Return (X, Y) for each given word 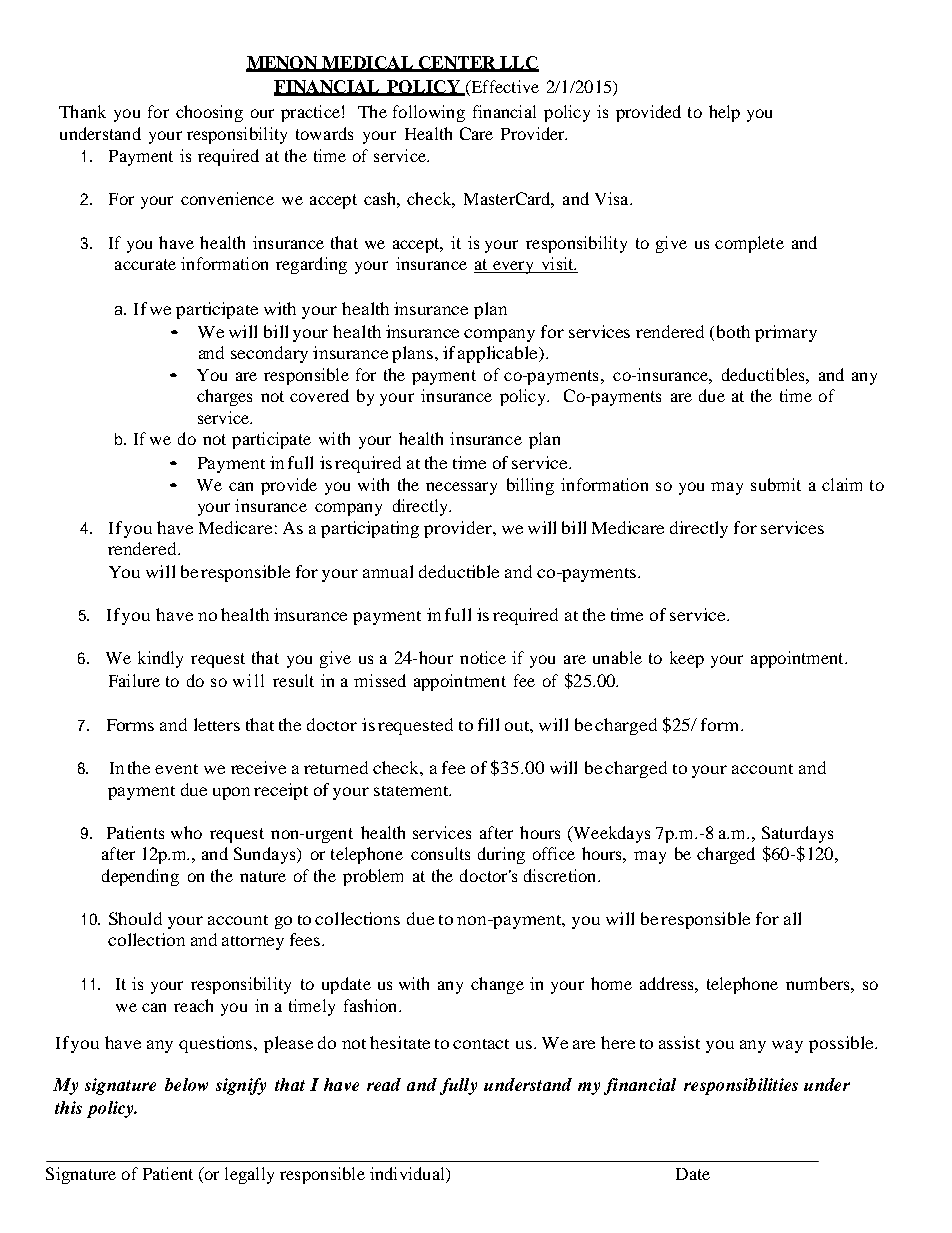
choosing (209, 113)
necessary (461, 488)
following (429, 113)
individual (408, 1175)
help (724, 113)
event (176, 769)
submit (776, 484)
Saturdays (797, 834)
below (186, 1084)
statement (412, 791)
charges (224, 397)
